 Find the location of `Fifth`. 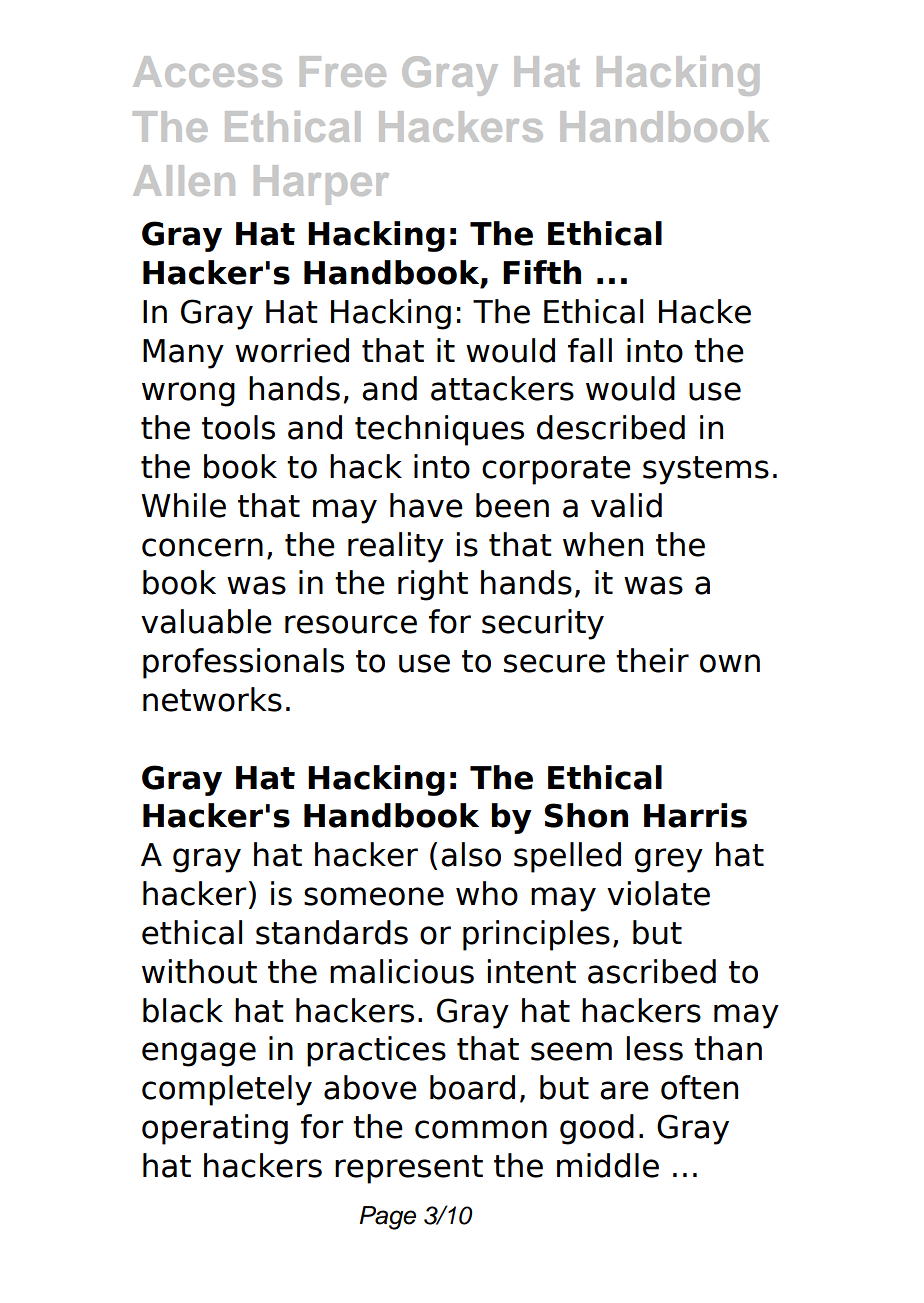

Fifth is located at coordinates (542, 272).
